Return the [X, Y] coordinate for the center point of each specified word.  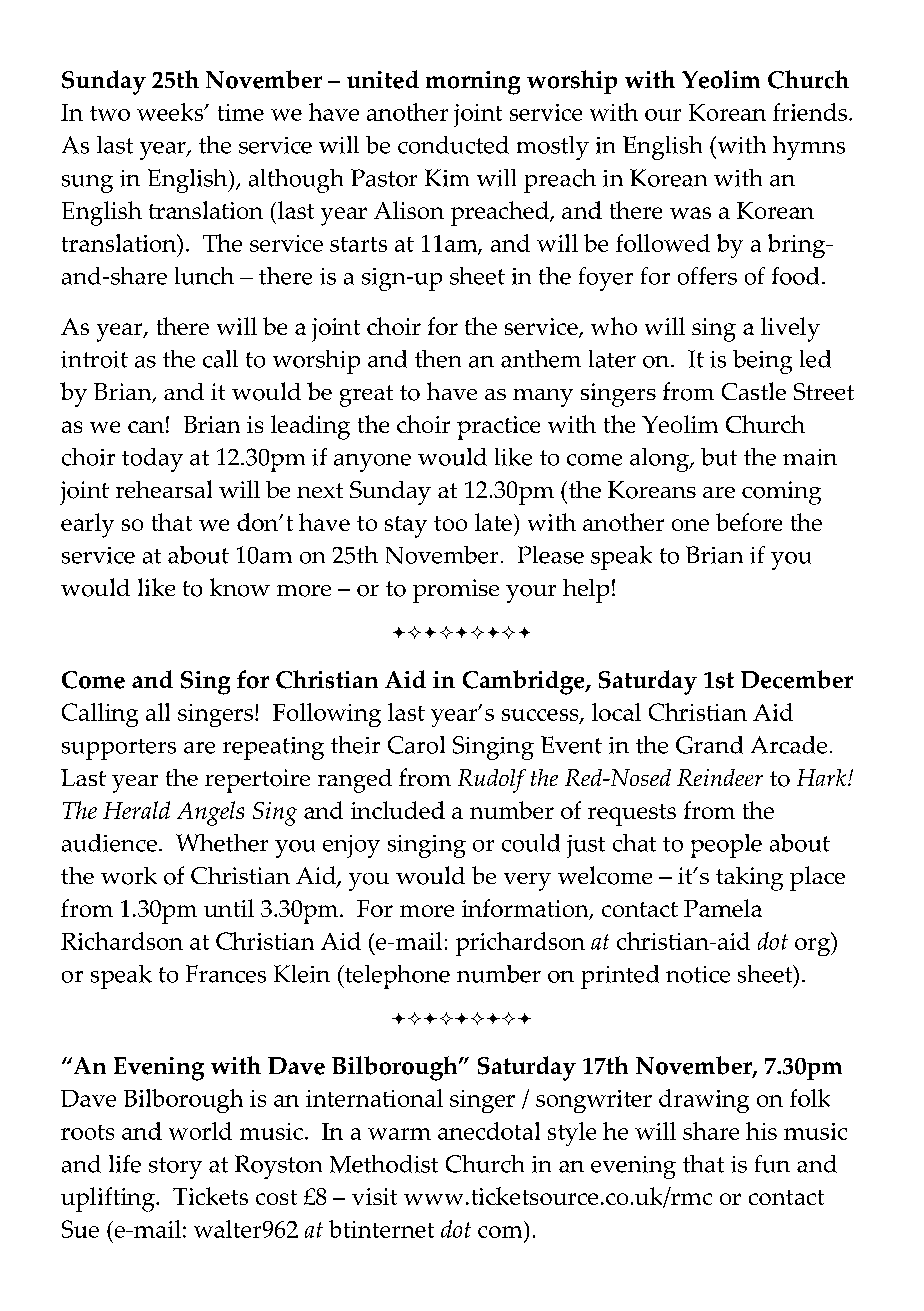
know [240, 587]
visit [374, 1196]
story [175, 1168]
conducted [453, 145]
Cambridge [525, 682]
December [797, 679]
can [146, 427]
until [229, 908]
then [438, 359]
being [762, 362]
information [526, 909]
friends [811, 112]
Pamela [723, 908]
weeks [171, 112]
